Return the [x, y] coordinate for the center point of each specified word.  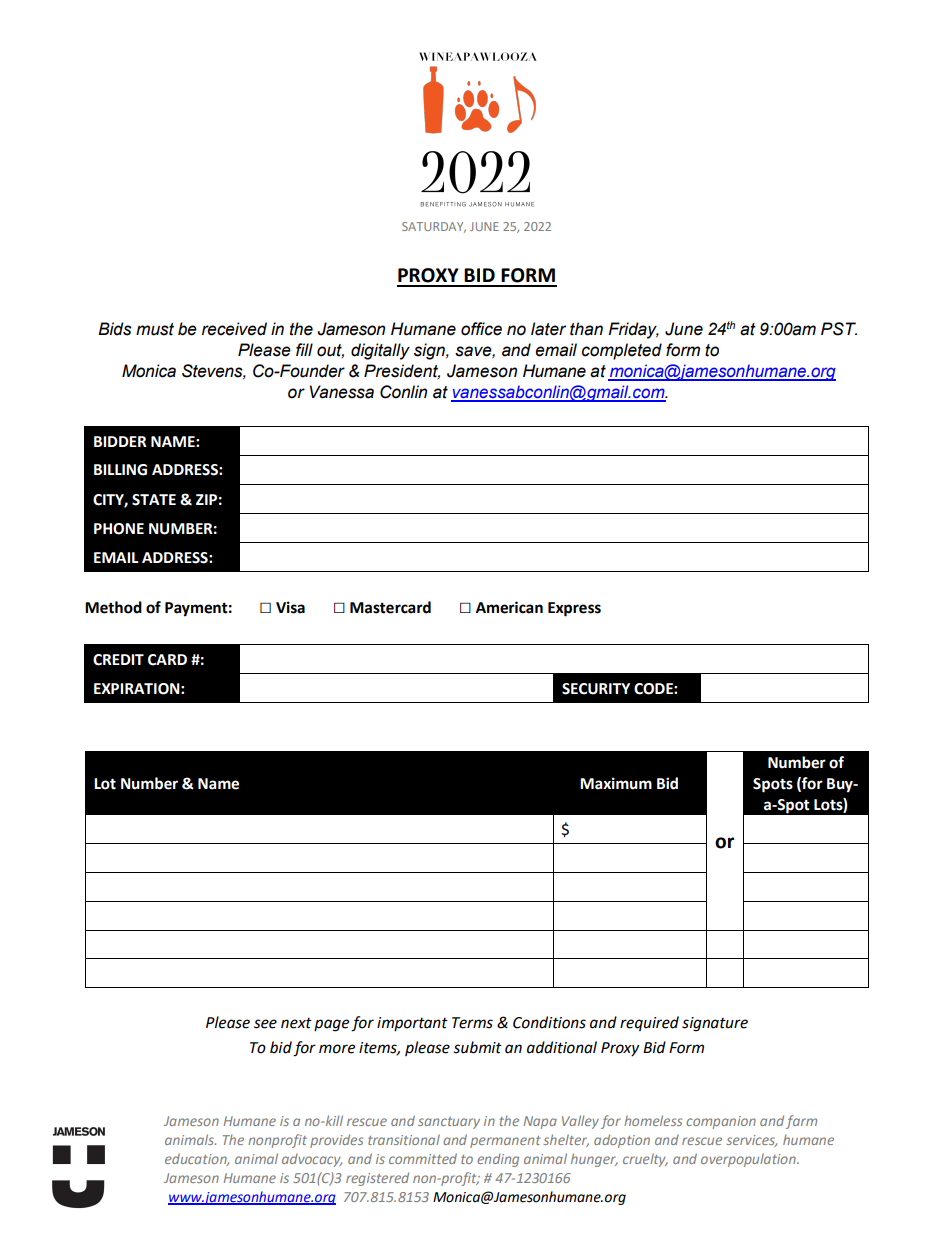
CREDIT [118, 660]
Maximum [616, 783]
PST [839, 329]
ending [498, 1160]
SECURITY [596, 689]
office [481, 329]
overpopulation [749, 1160]
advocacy [312, 1160]
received [234, 329]
